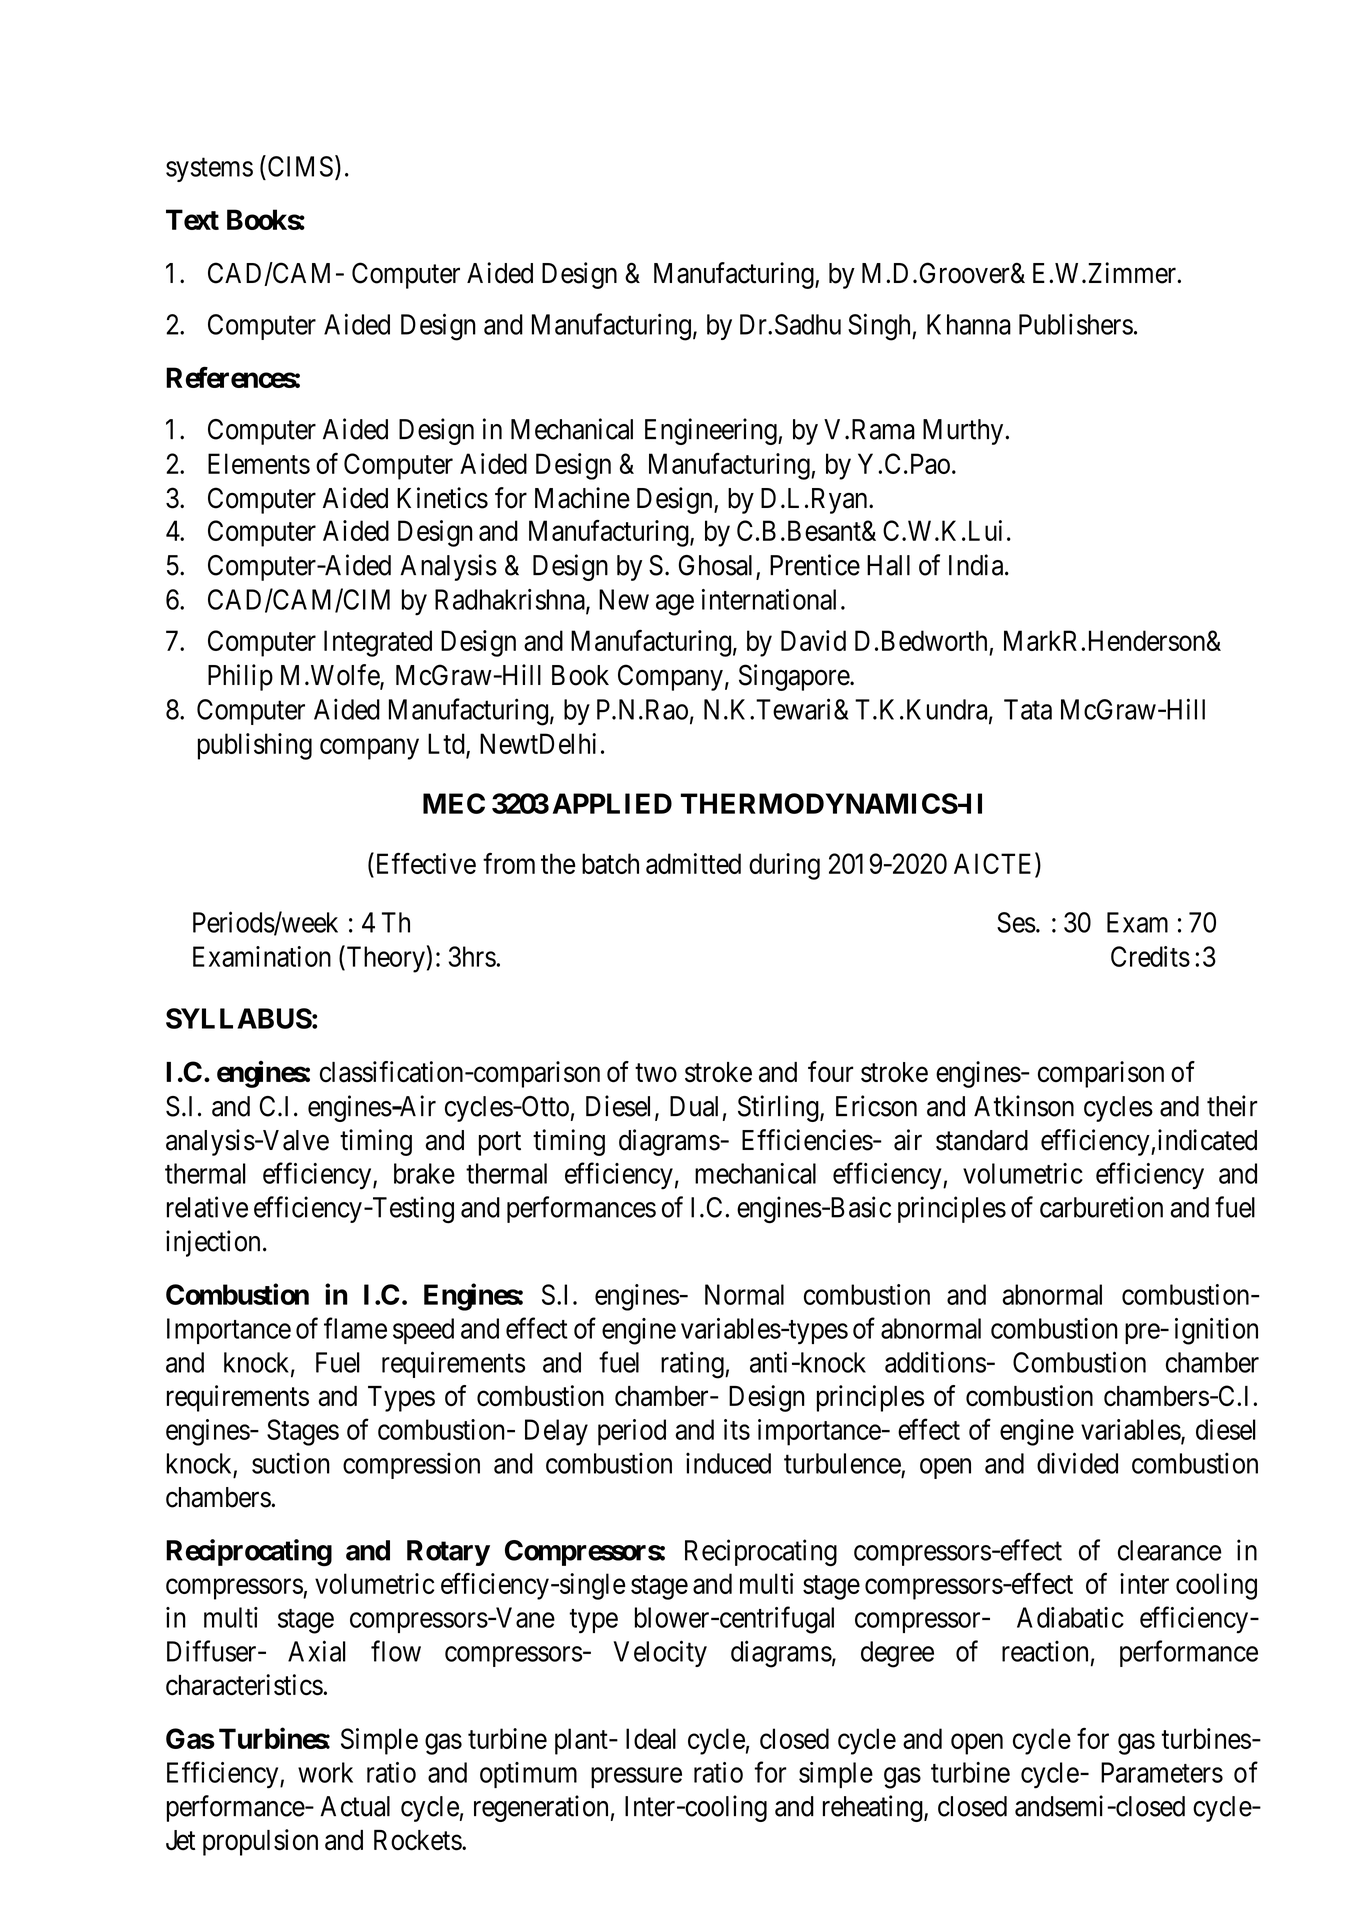 This screenshot has width=1364, height=1929. Describe the element at coordinates (1150, 956) in the screenshot. I see `Credits` at that location.
